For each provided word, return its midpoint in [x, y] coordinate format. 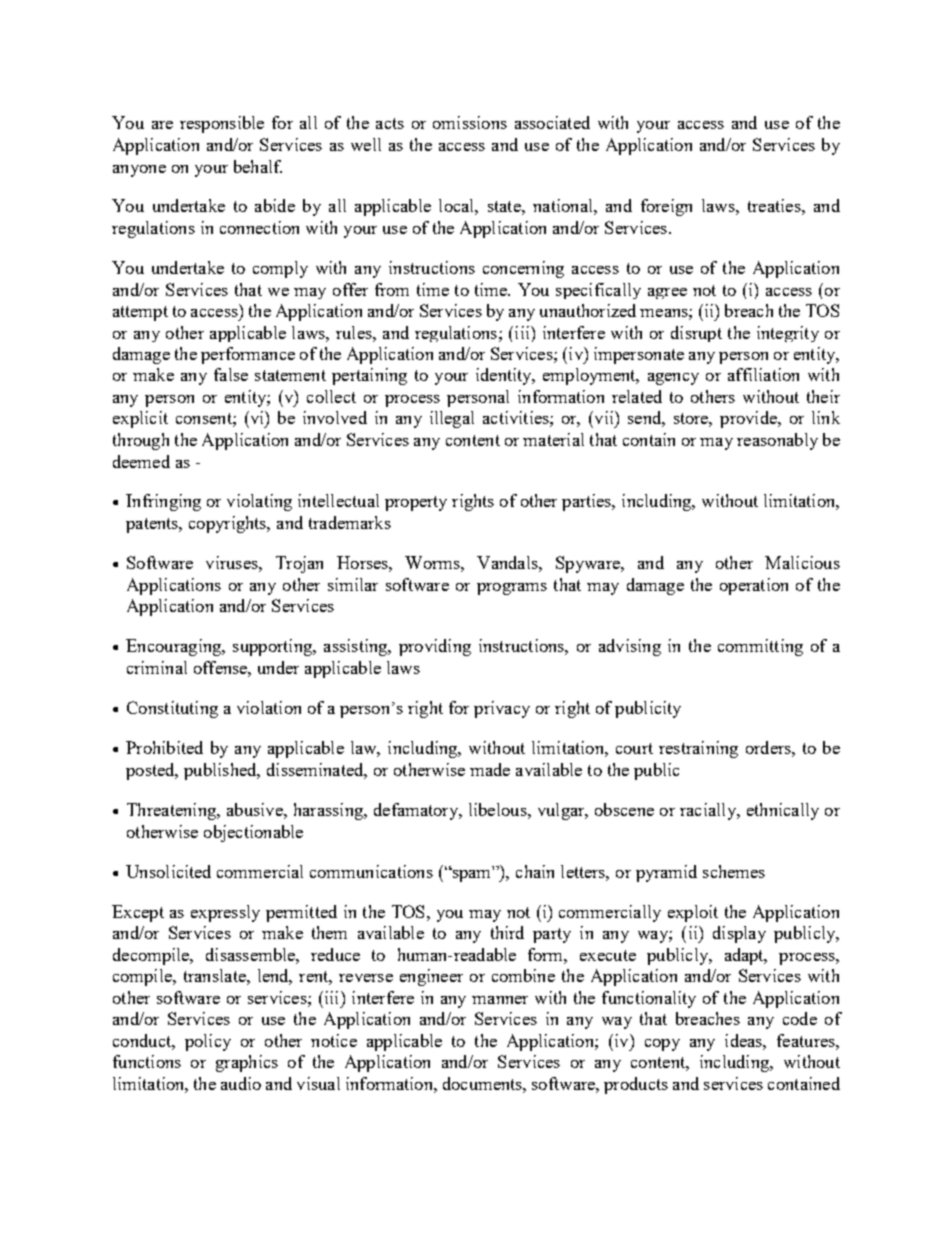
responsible [222, 124]
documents [483, 1083]
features [807, 1040]
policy [208, 1042]
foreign [666, 207]
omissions [470, 122]
